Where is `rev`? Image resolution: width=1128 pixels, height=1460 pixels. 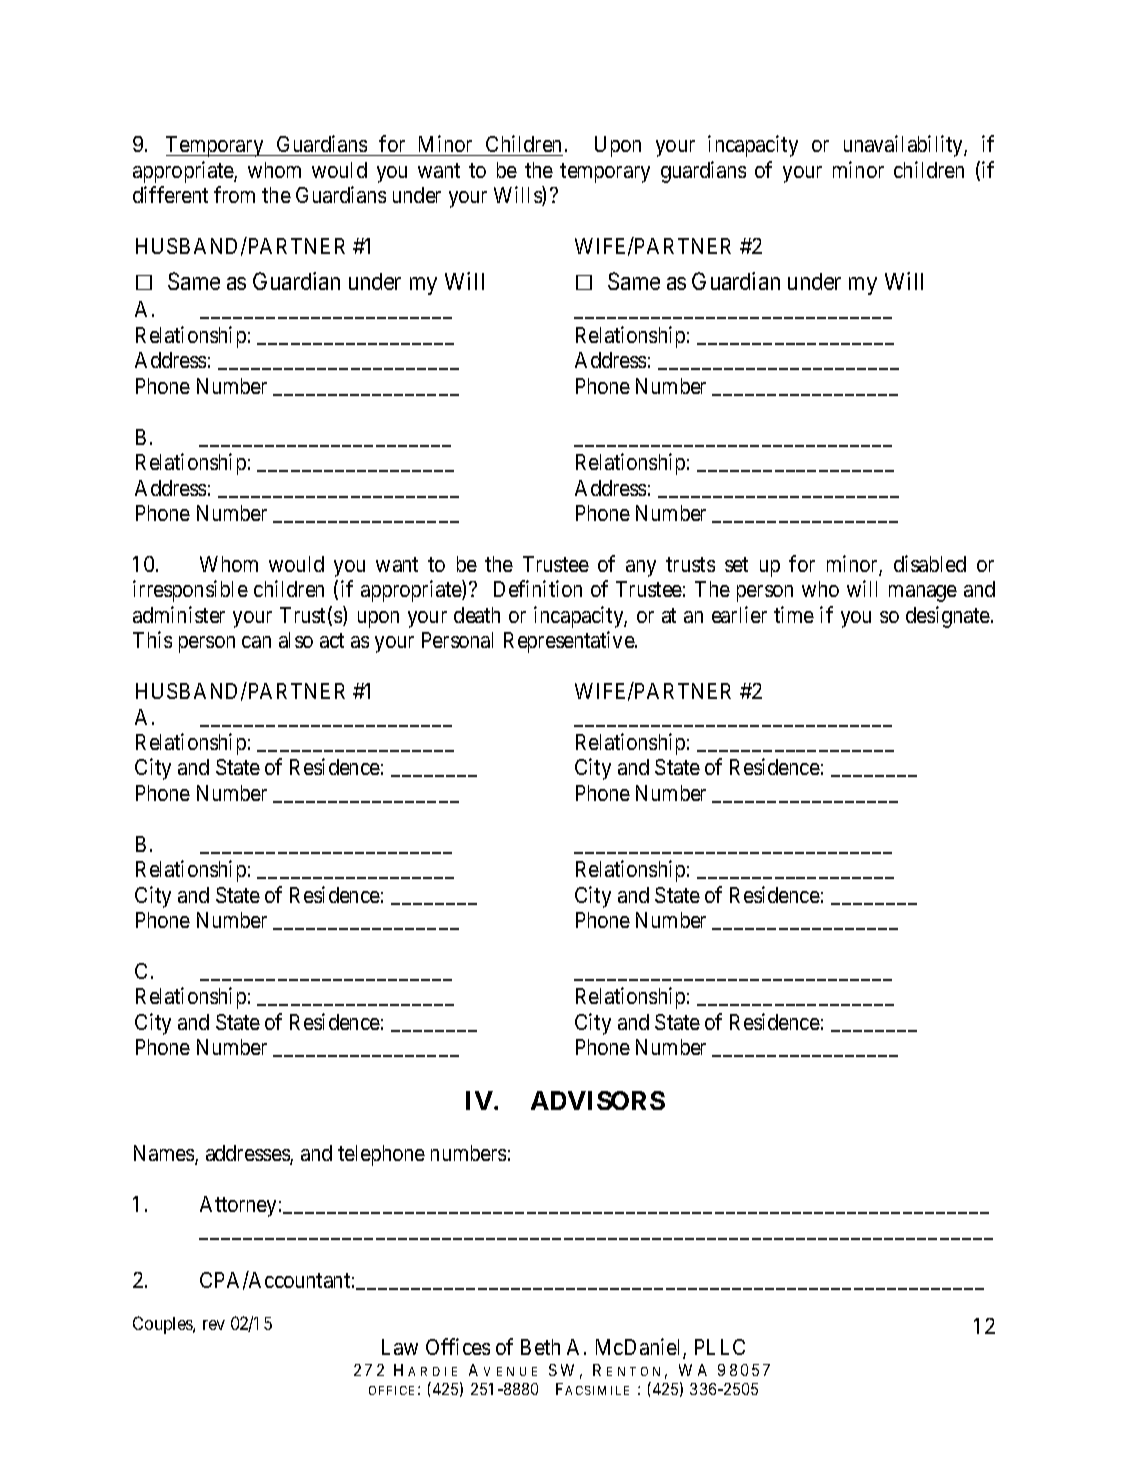 rev is located at coordinates (214, 1325).
